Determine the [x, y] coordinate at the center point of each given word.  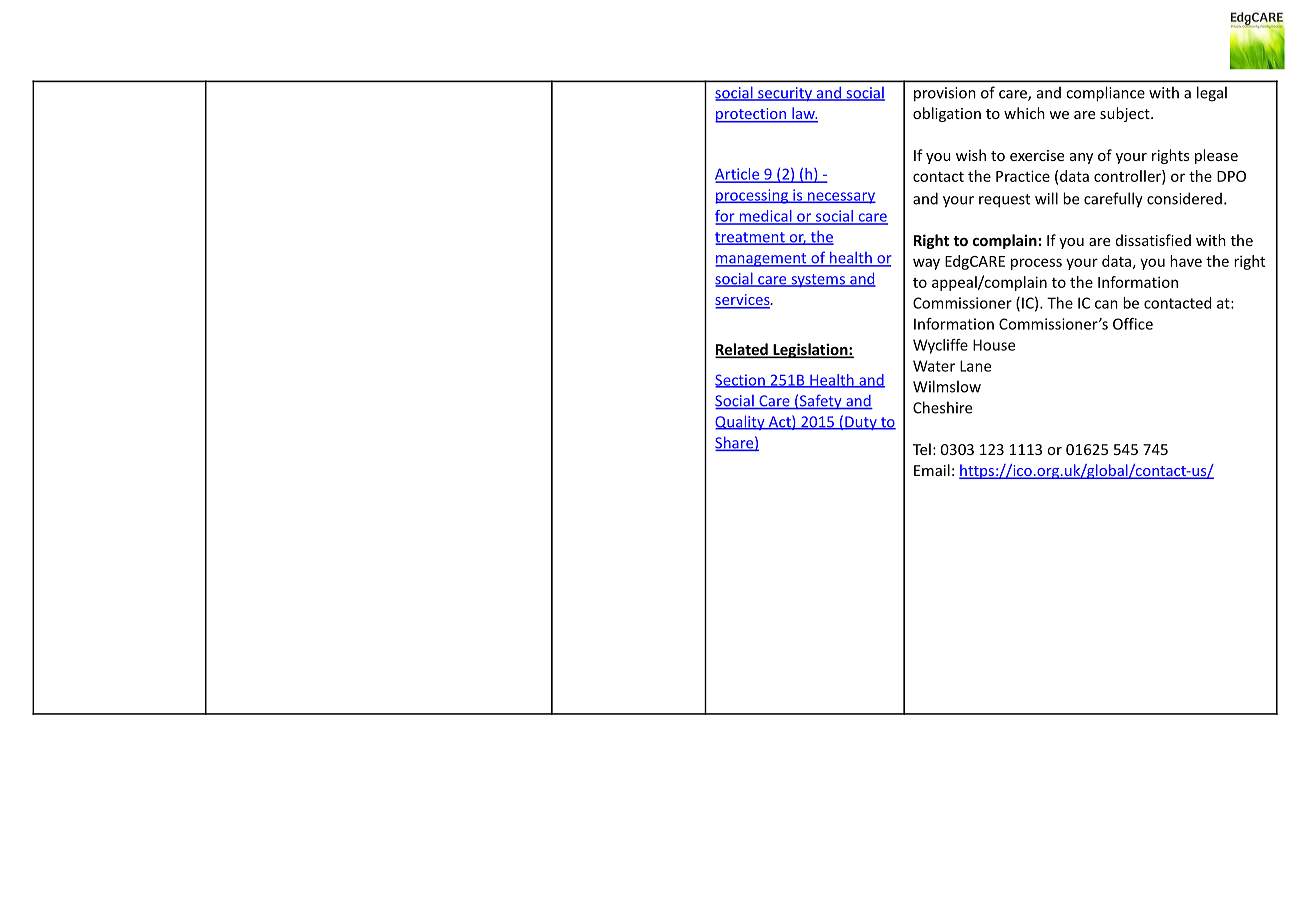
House [994, 345]
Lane [975, 366]
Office [1133, 324]
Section [741, 381]
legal [1212, 94]
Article [738, 175]
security [785, 94]
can [1106, 304]
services [743, 301]
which [1024, 113]
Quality [741, 422]
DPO [1231, 176]
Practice [1023, 176]
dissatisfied [1153, 240]
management [762, 260]
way [926, 264]
